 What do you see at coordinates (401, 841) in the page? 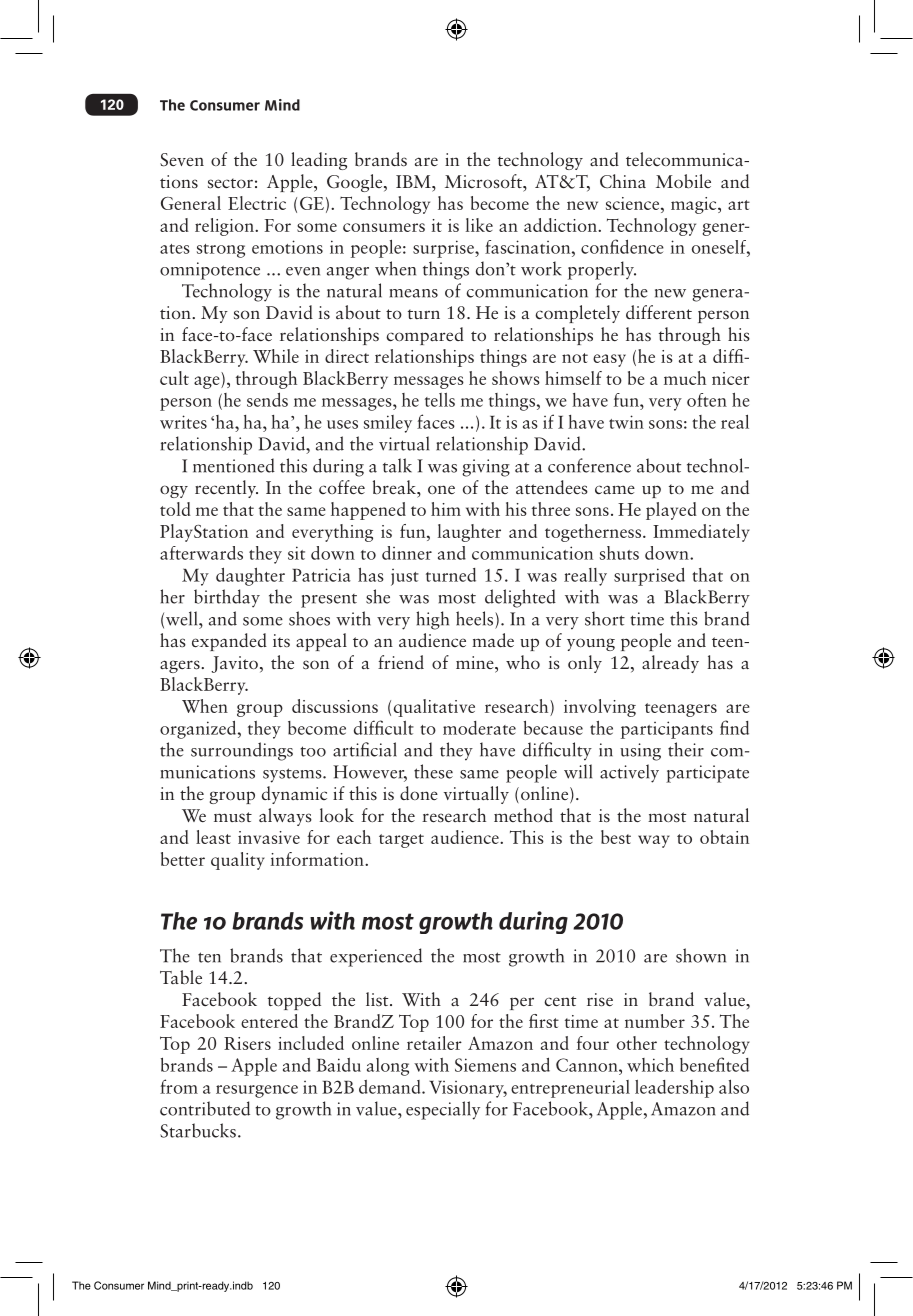
I see `target` at bounding box center [401, 841].
